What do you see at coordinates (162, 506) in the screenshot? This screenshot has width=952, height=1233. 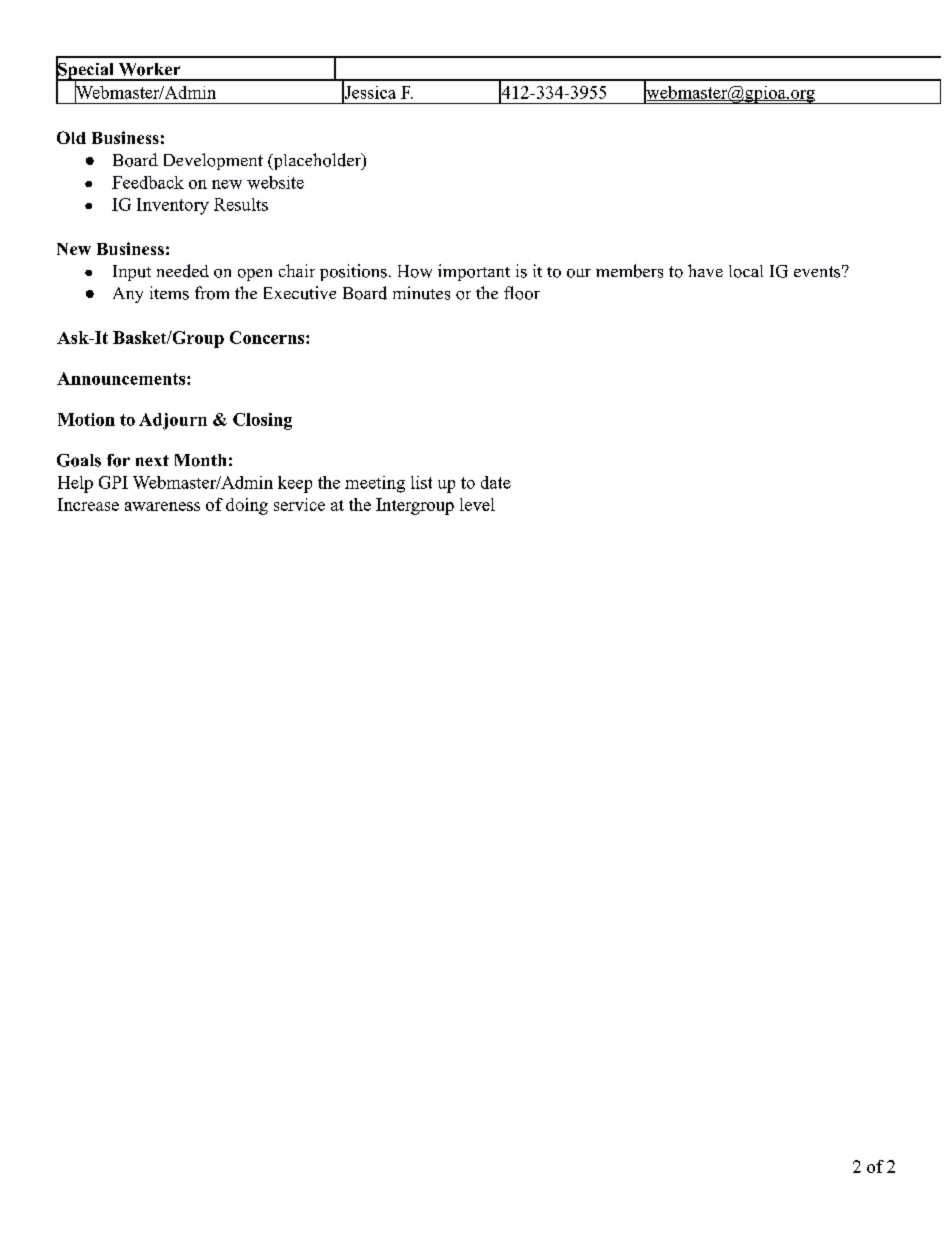 I see `awareness` at bounding box center [162, 506].
